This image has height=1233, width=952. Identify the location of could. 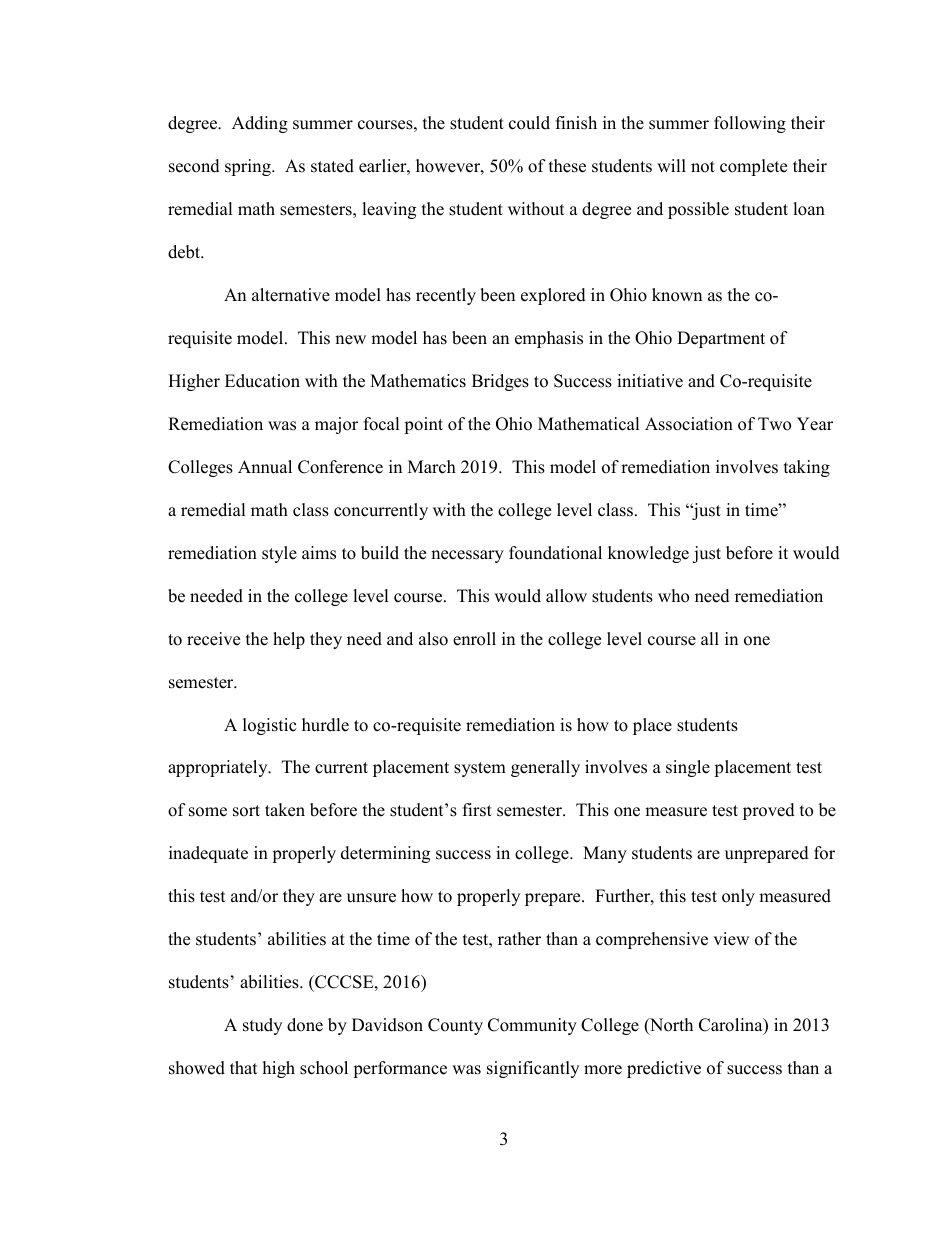
(529, 123).
